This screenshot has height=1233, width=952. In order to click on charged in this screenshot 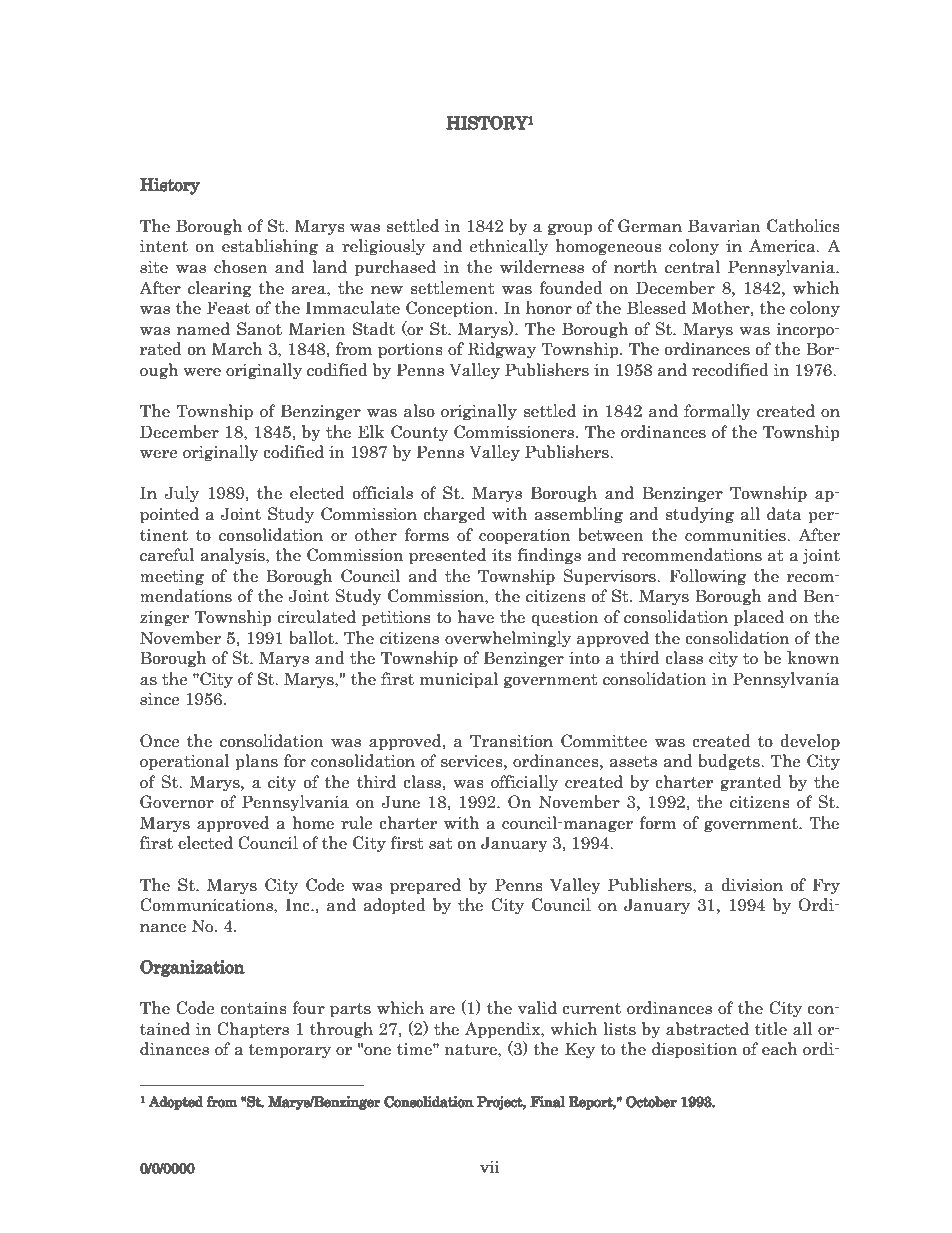, I will do `click(454, 515)`.
